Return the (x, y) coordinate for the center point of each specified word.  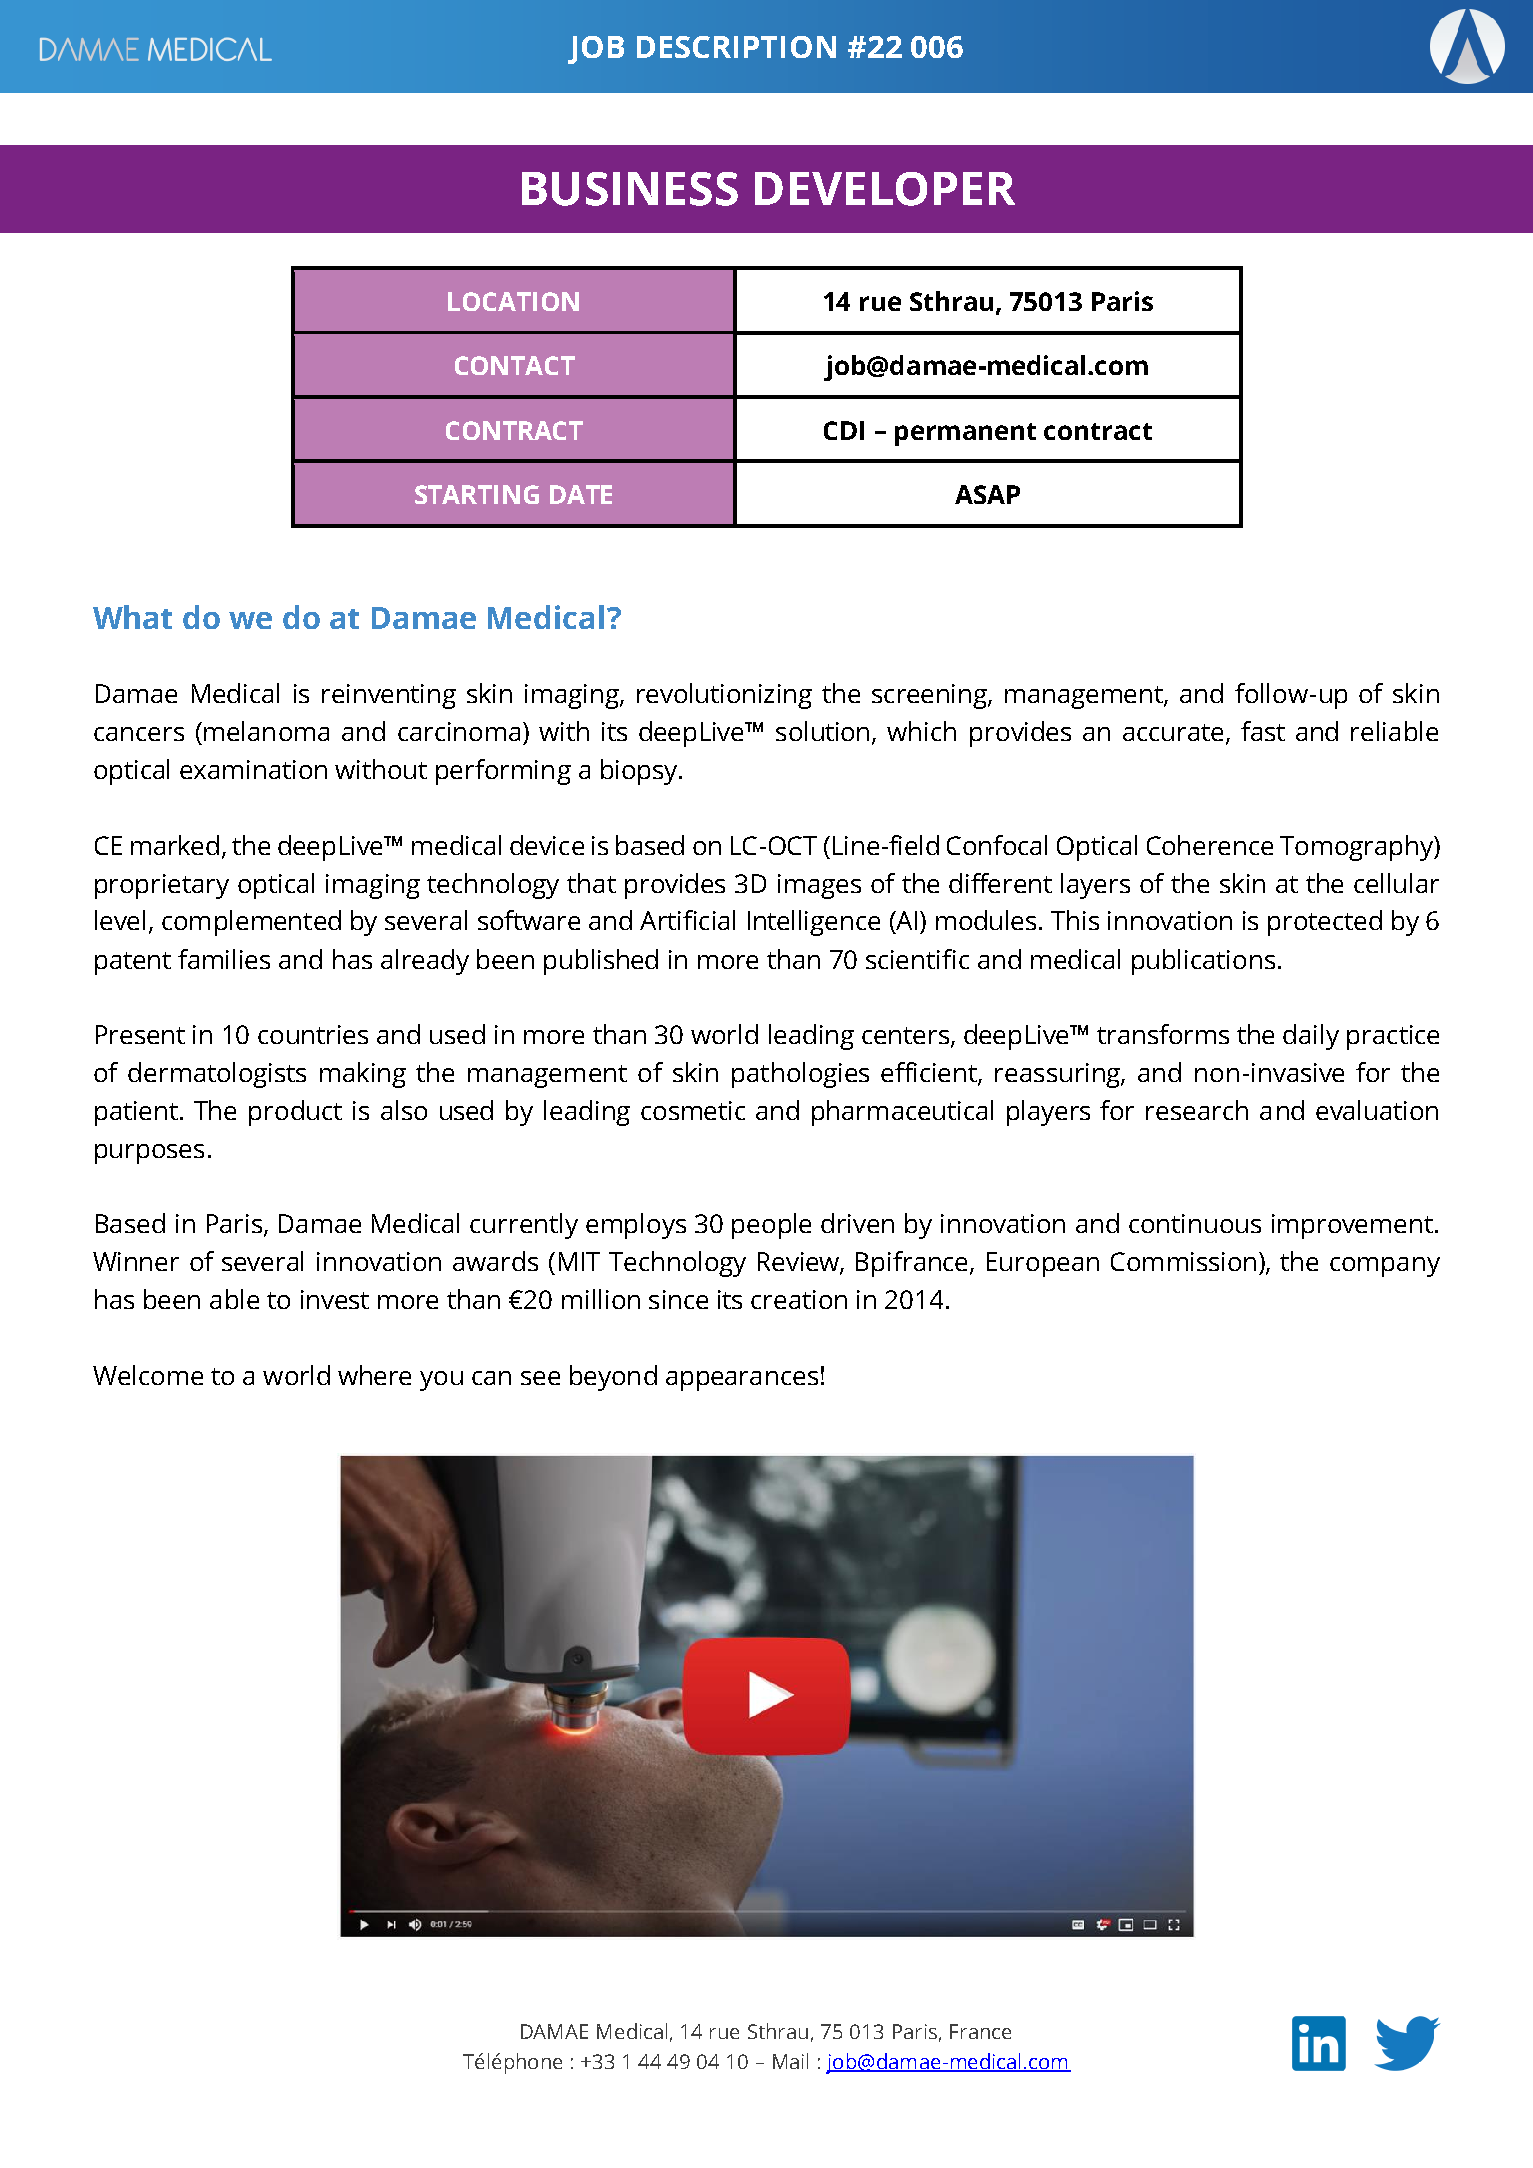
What (132, 617)
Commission (1183, 1261)
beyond (613, 1378)
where (374, 1375)
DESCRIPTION (736, 47)
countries (313, 1034)
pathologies (800, 1075)
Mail (790, 2061)
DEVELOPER (885, 189)
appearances (742, 1381)
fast (1263, 731)
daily (1311, 1037)
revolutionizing (724, 696)
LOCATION (513, 301)
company (1385, 1267)
